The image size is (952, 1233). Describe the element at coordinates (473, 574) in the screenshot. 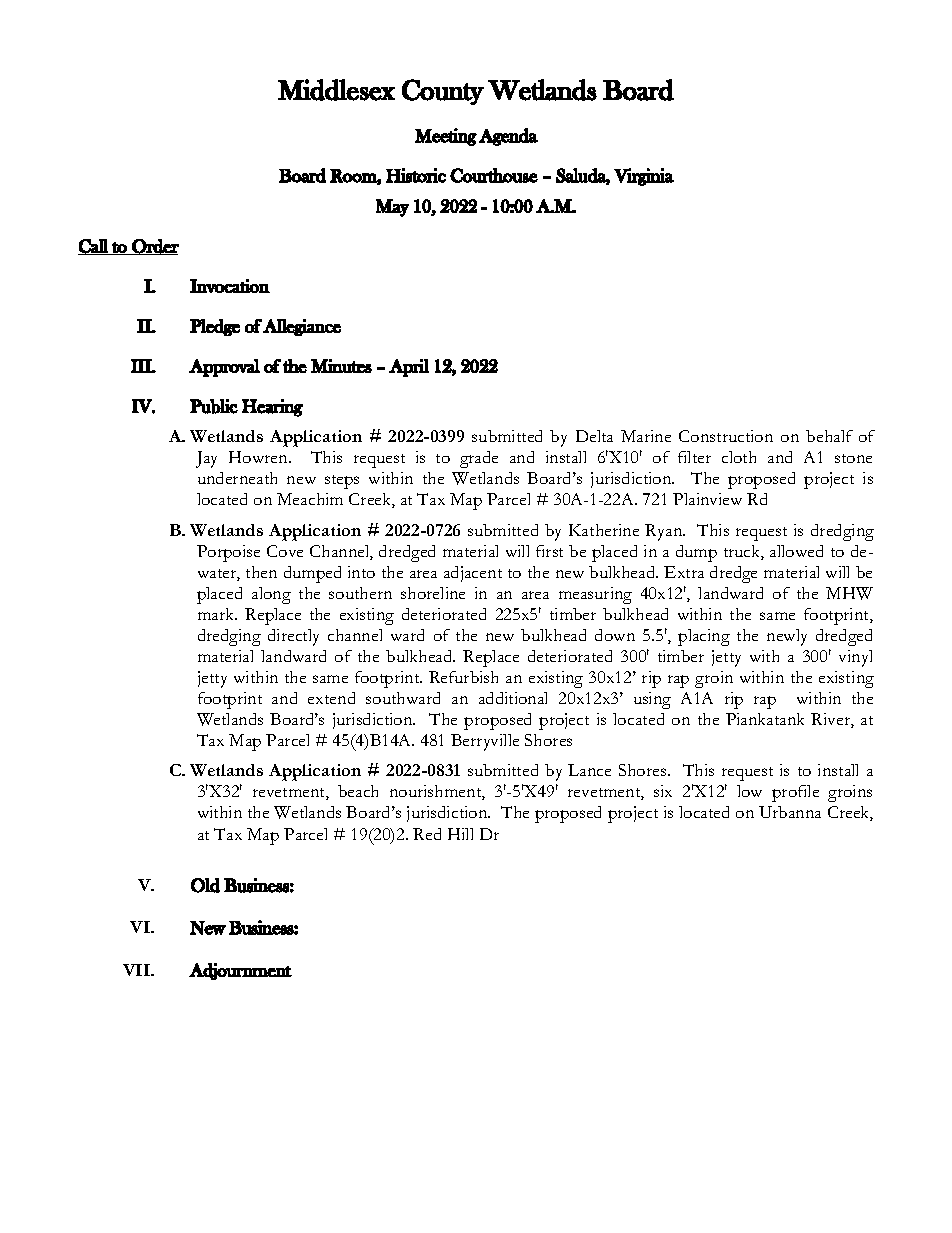

I see `adjacent` at that location.
